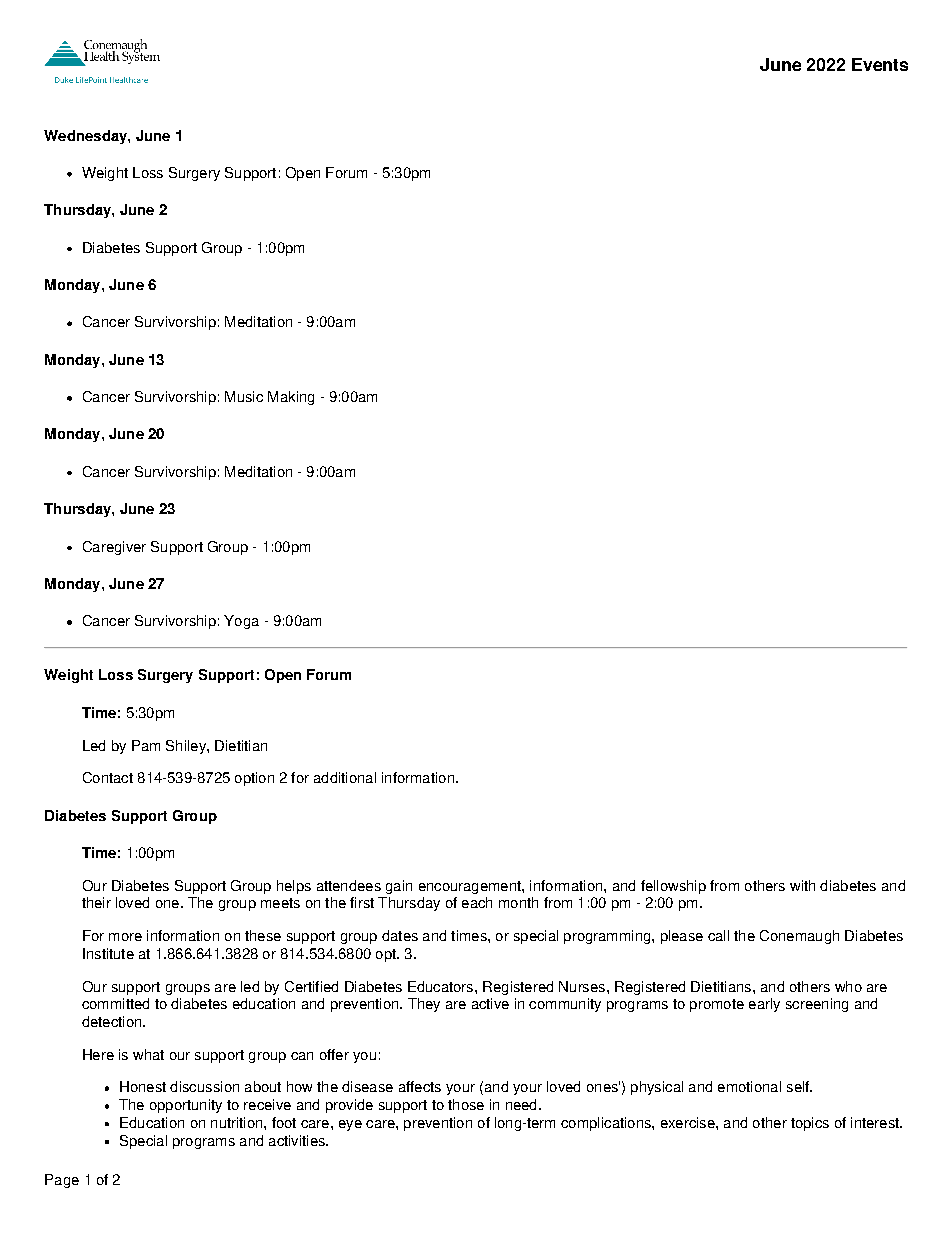 The image size is (952, 1233). I want to click on their, so click(96, 902).
